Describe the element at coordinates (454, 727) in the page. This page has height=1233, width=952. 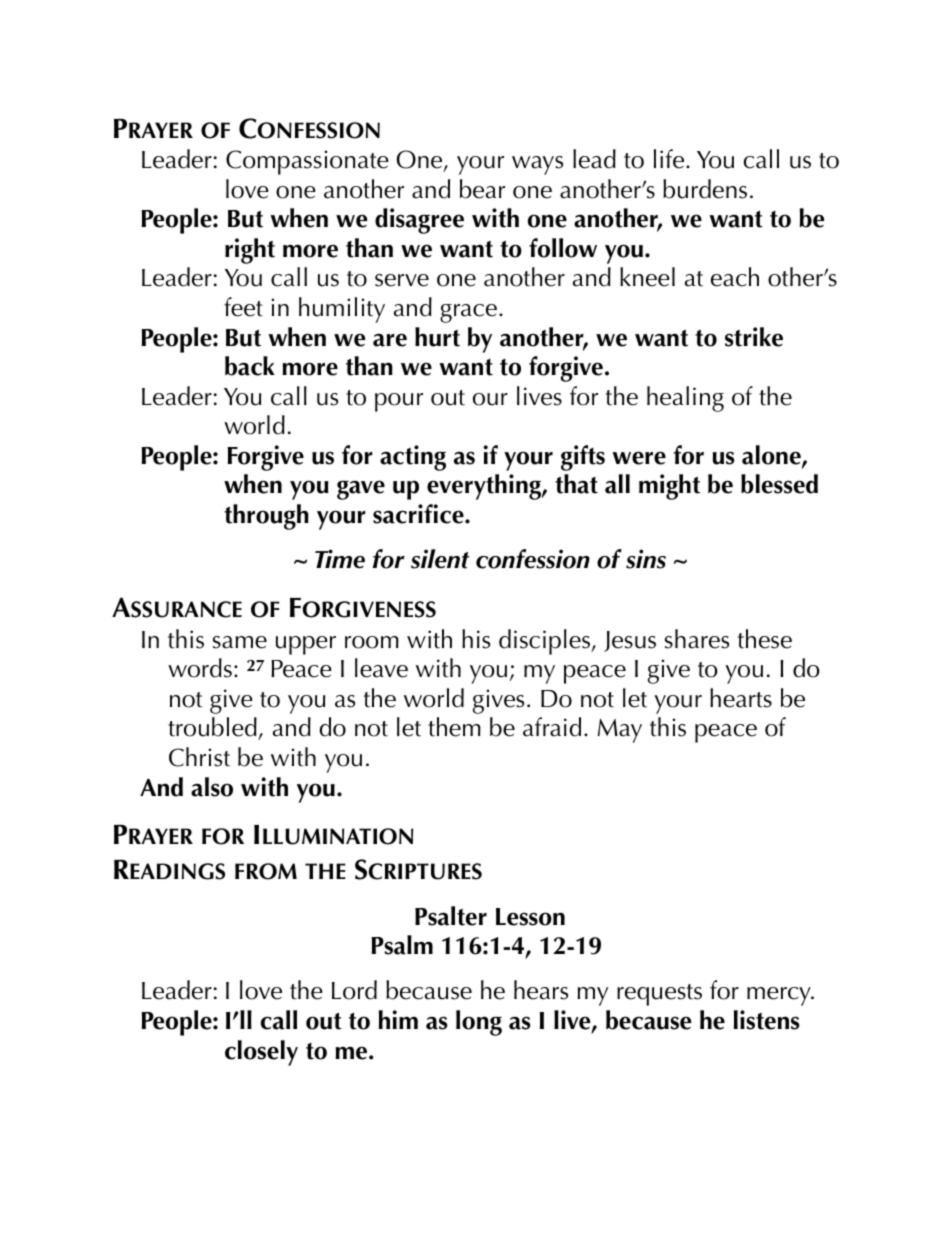
I see `them` at that location.
